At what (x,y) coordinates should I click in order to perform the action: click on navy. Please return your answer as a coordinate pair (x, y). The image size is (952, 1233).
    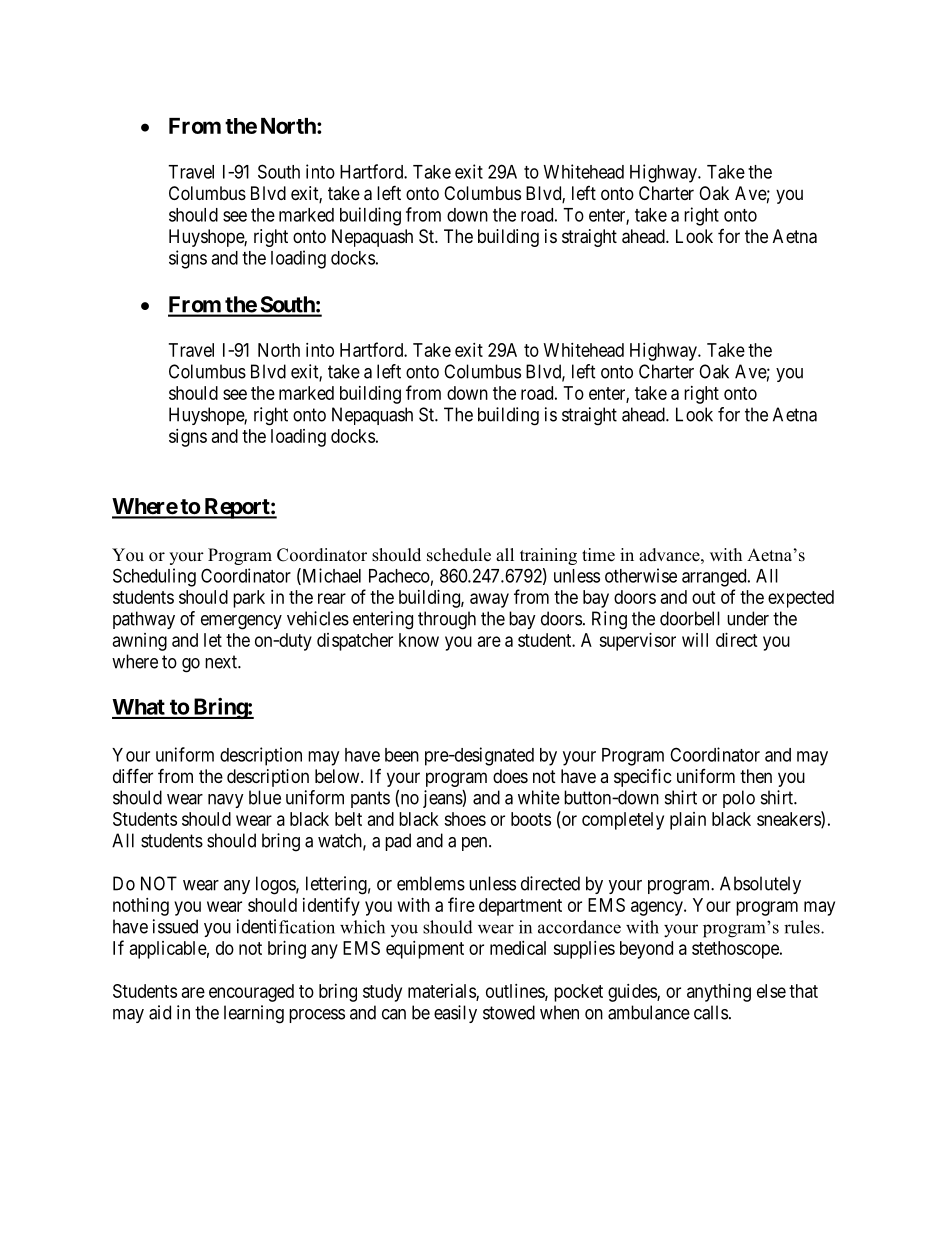
    Looking at the image, I should click on (226, 801).
